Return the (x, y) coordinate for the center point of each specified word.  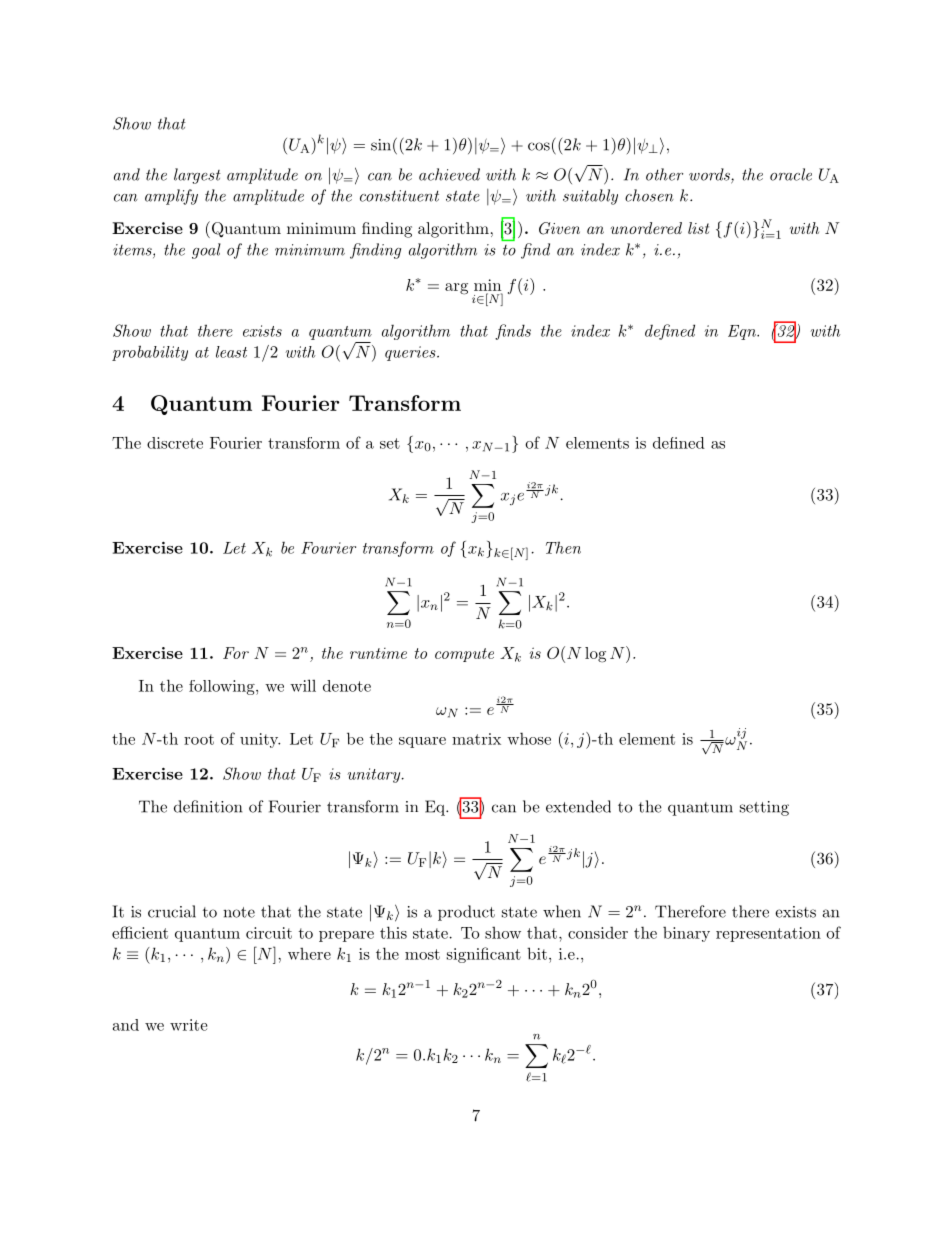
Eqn (743, 332)
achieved (449, 174)
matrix (476, 739)
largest (197, 176)
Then (563, 547)
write (188, 1025)
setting (764, 808)
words (710, 175)
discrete (175, 443)
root (199, 739)
